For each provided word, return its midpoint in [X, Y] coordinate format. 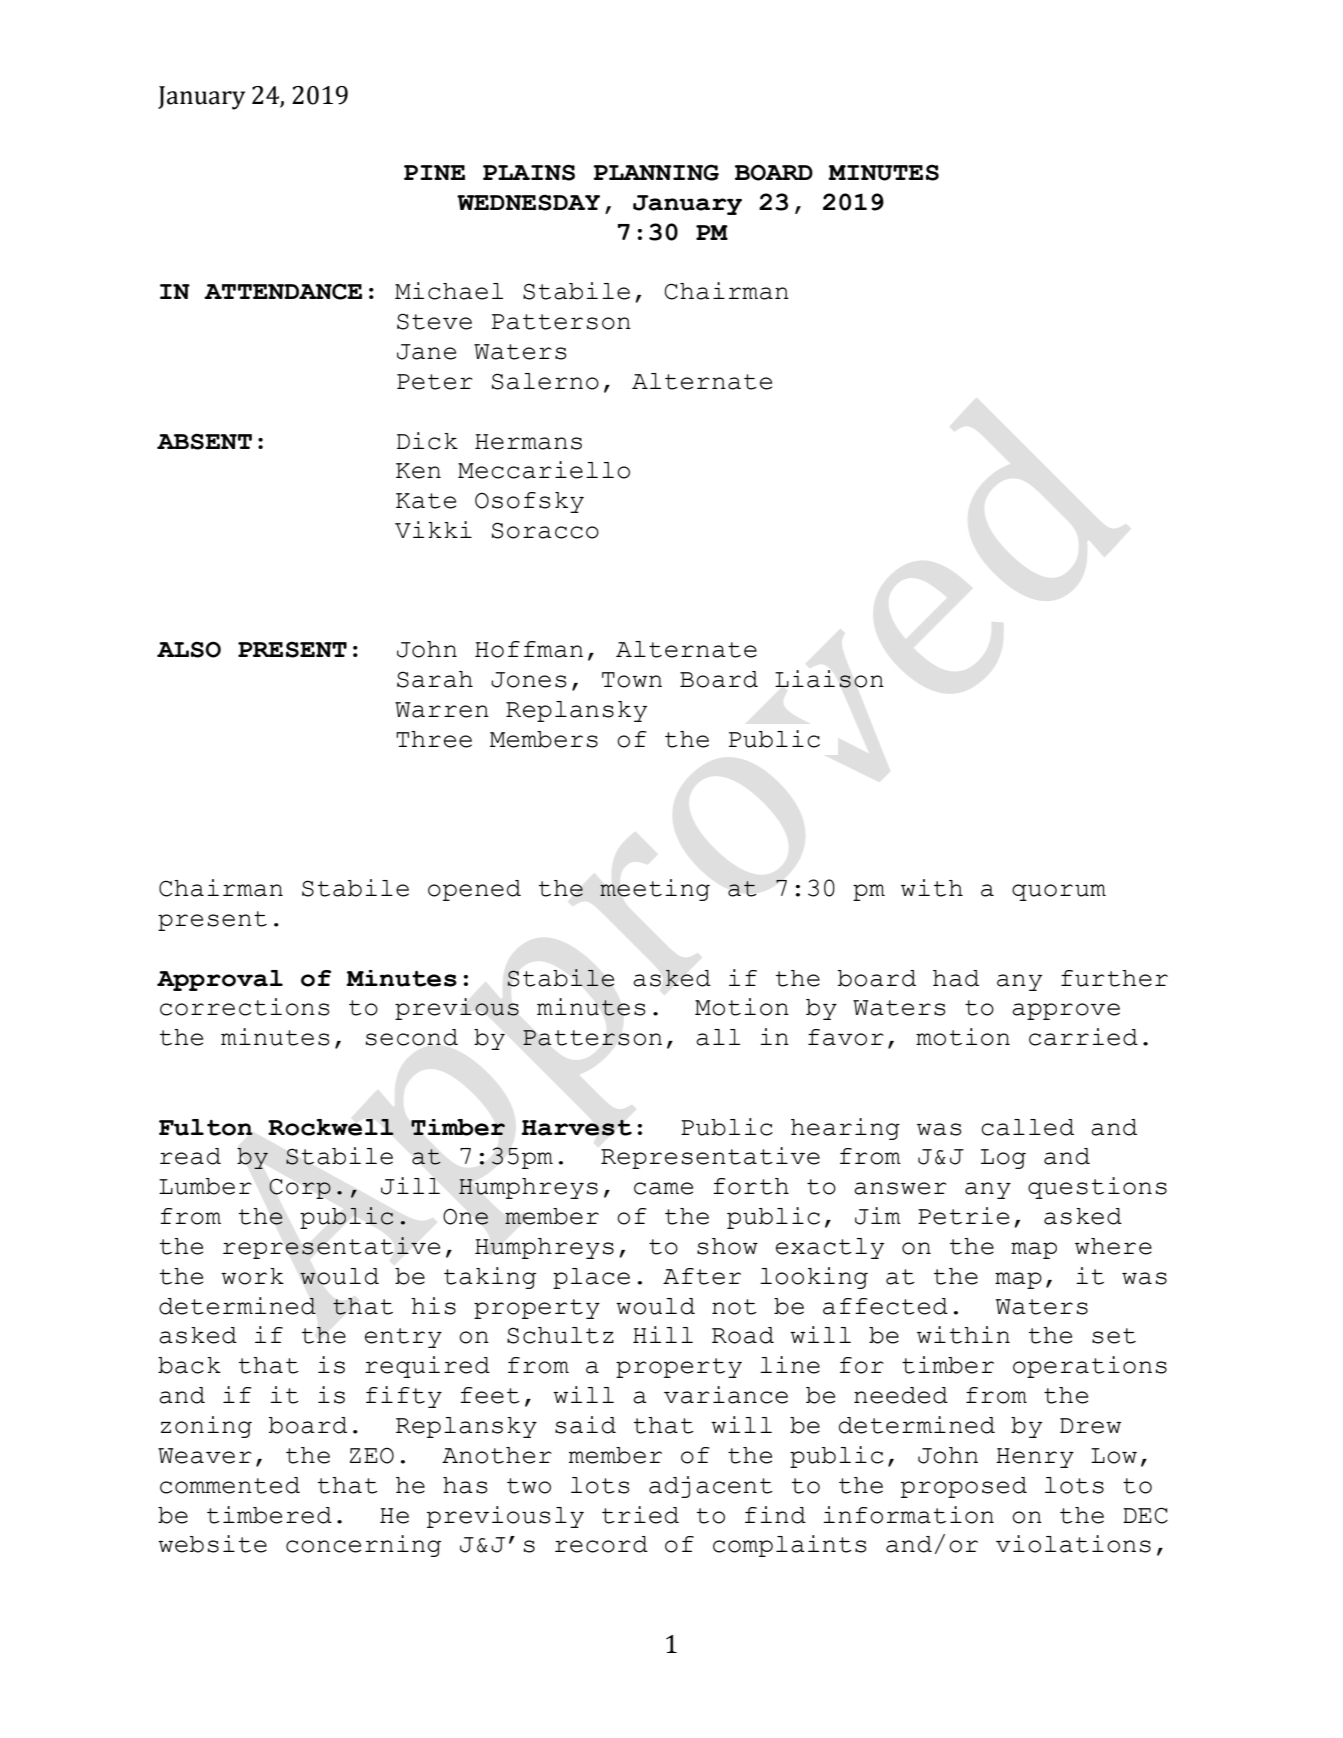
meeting [655, 890]
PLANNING [656, 172]
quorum [1059, 892]
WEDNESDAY [528, 202]
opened [474, 890]
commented [230, 1485]
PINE [434, 172]
